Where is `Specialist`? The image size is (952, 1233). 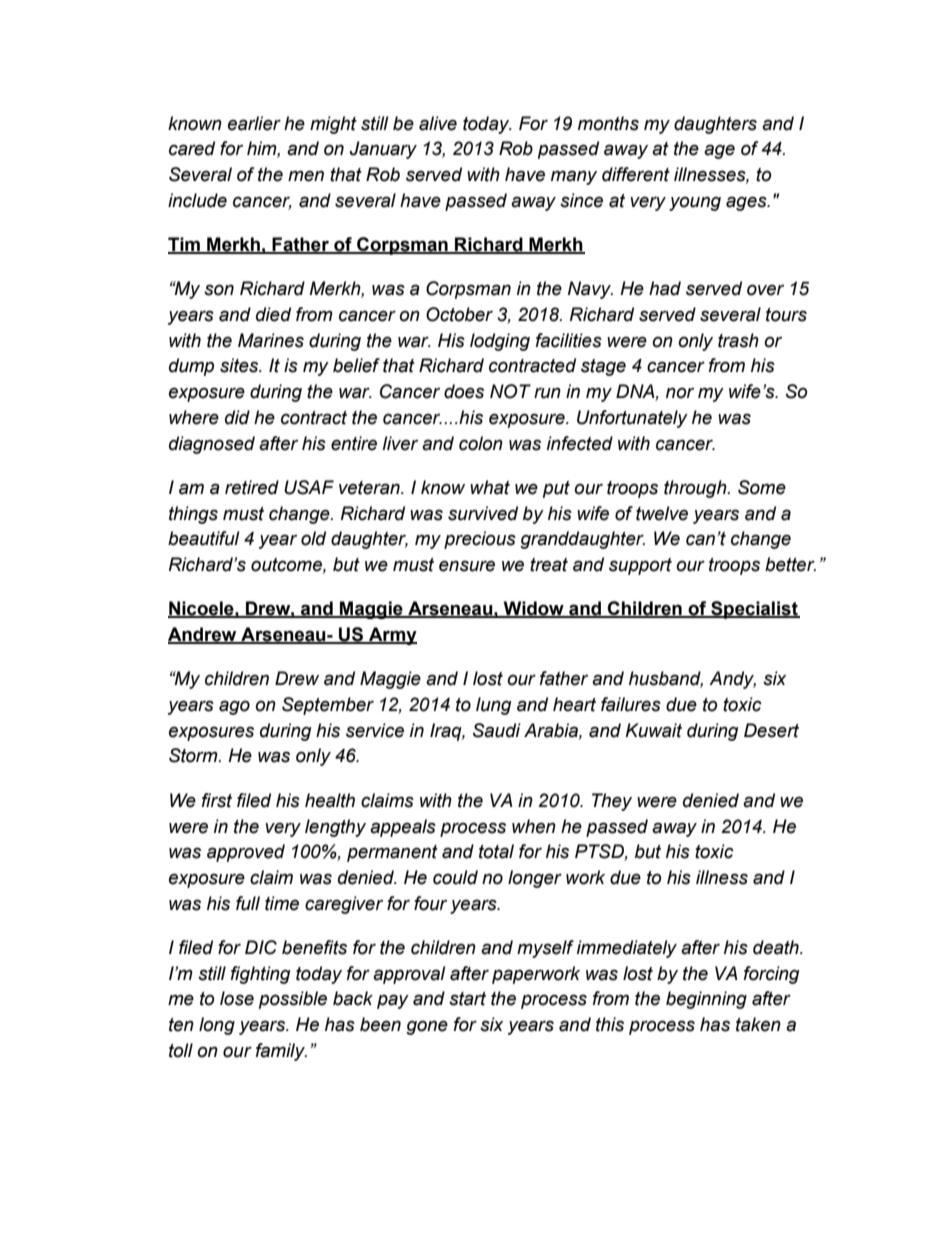
Specialist is located at coordinates (754, 610).
